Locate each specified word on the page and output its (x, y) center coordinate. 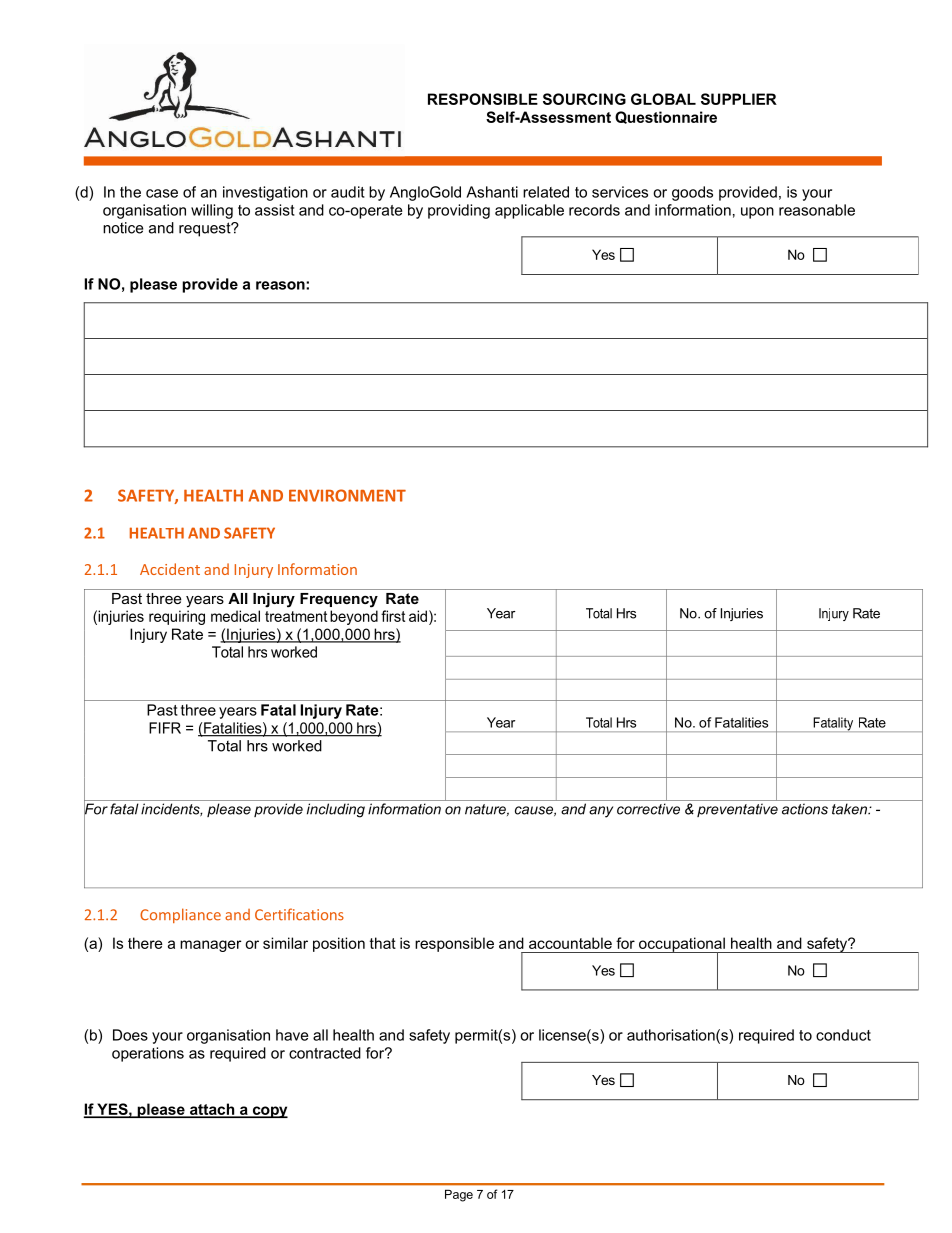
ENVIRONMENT (347, 495)
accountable (570, 943)
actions (805, 809)
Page (459, 1195)
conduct (843, 1035)
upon (757, 213)
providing (459, 211)
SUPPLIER (739, 99)
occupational (682, 945)
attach (212, 1110)
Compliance (180, 915)
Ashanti (492, 192)
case (162, 193)
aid (418, 616)
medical (235, 616)
